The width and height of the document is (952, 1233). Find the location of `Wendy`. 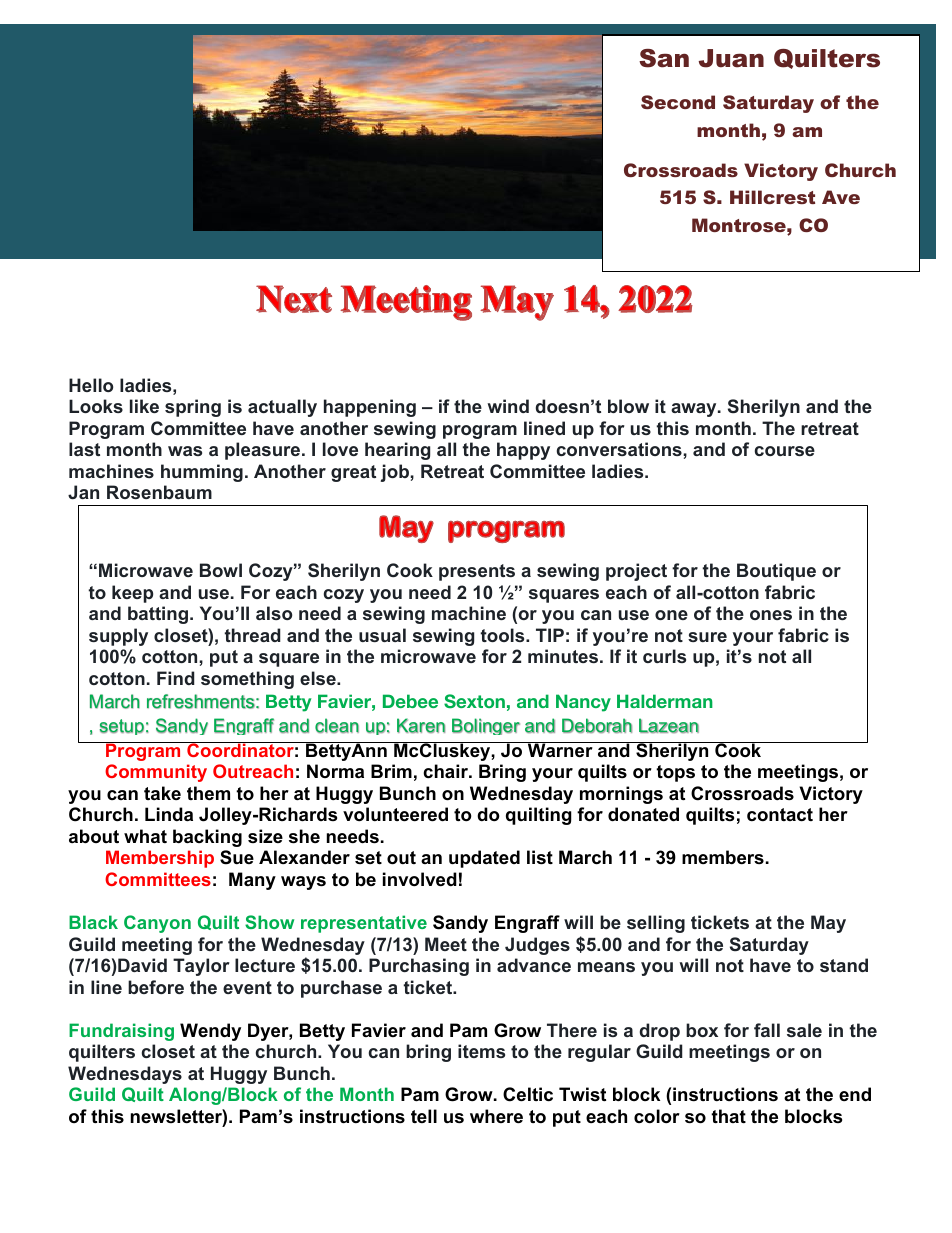

Wendy is located at coordinates (210, 1032).
